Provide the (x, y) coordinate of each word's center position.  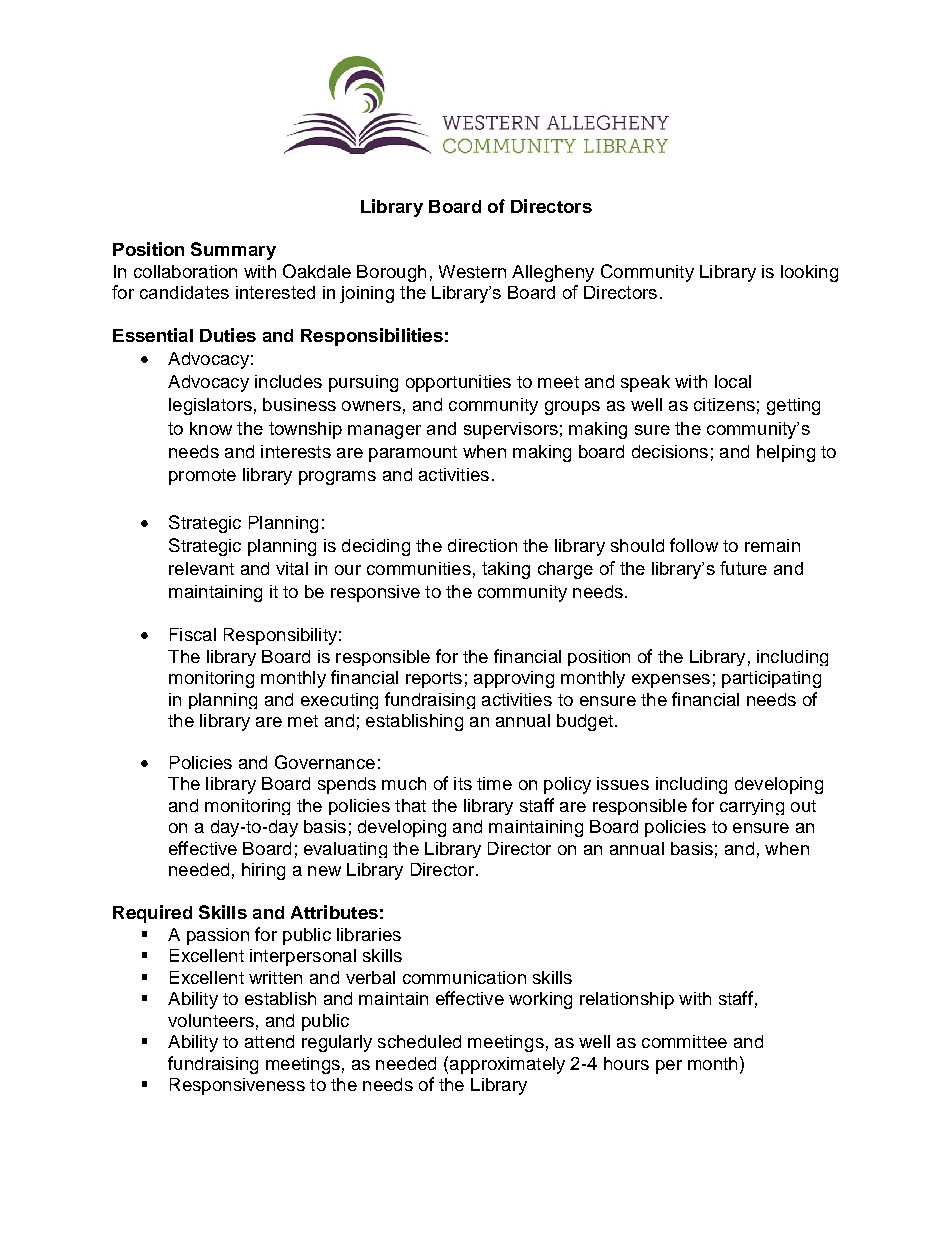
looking (809, 273)
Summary (233, 251)
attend (269, 1041)
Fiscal (193, 634)
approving (514, 679)
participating (771, 679)
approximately (507, 1065)
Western (472, 271)
